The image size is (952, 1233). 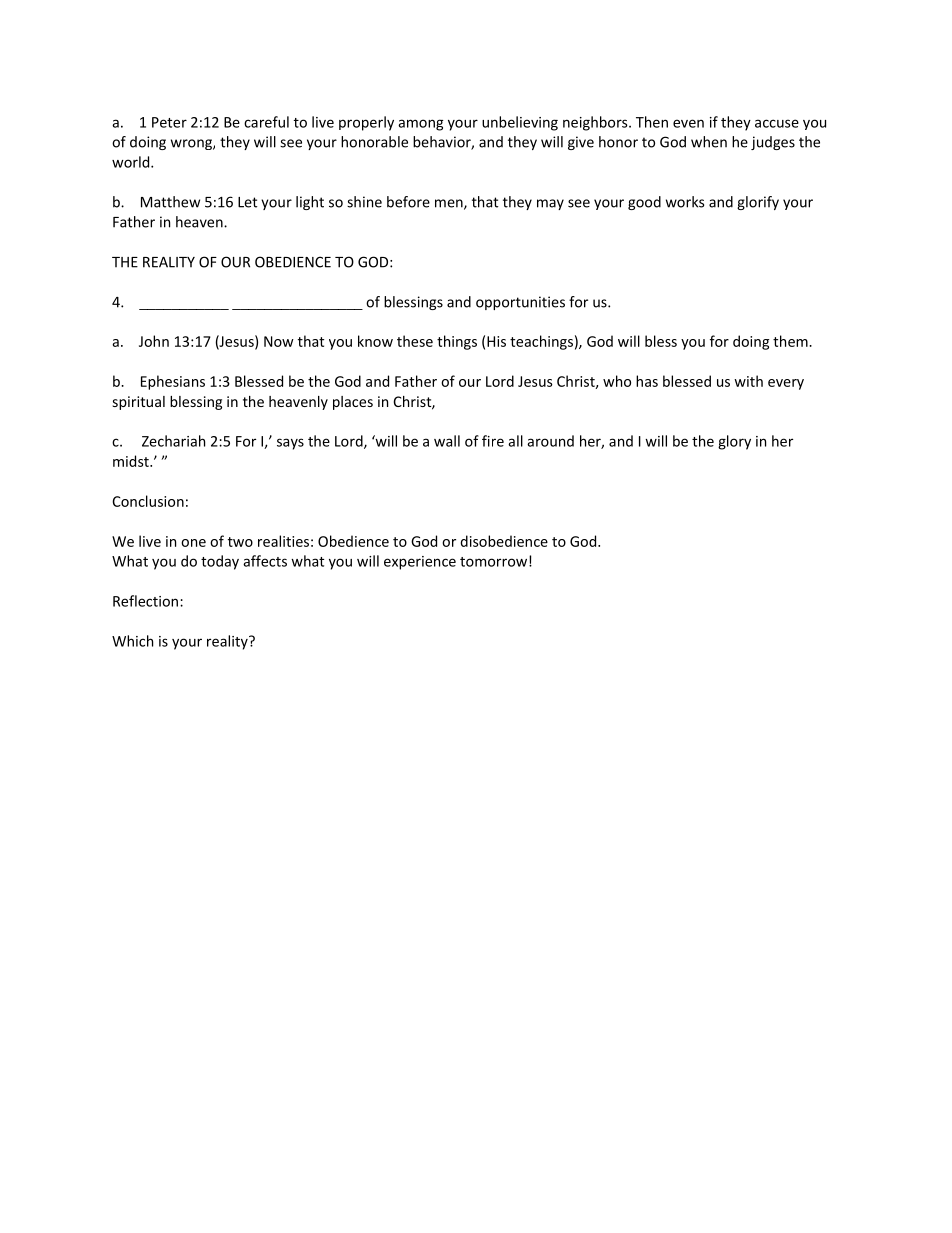 I want to click on Ephesians, so click(x=173, y=382).
